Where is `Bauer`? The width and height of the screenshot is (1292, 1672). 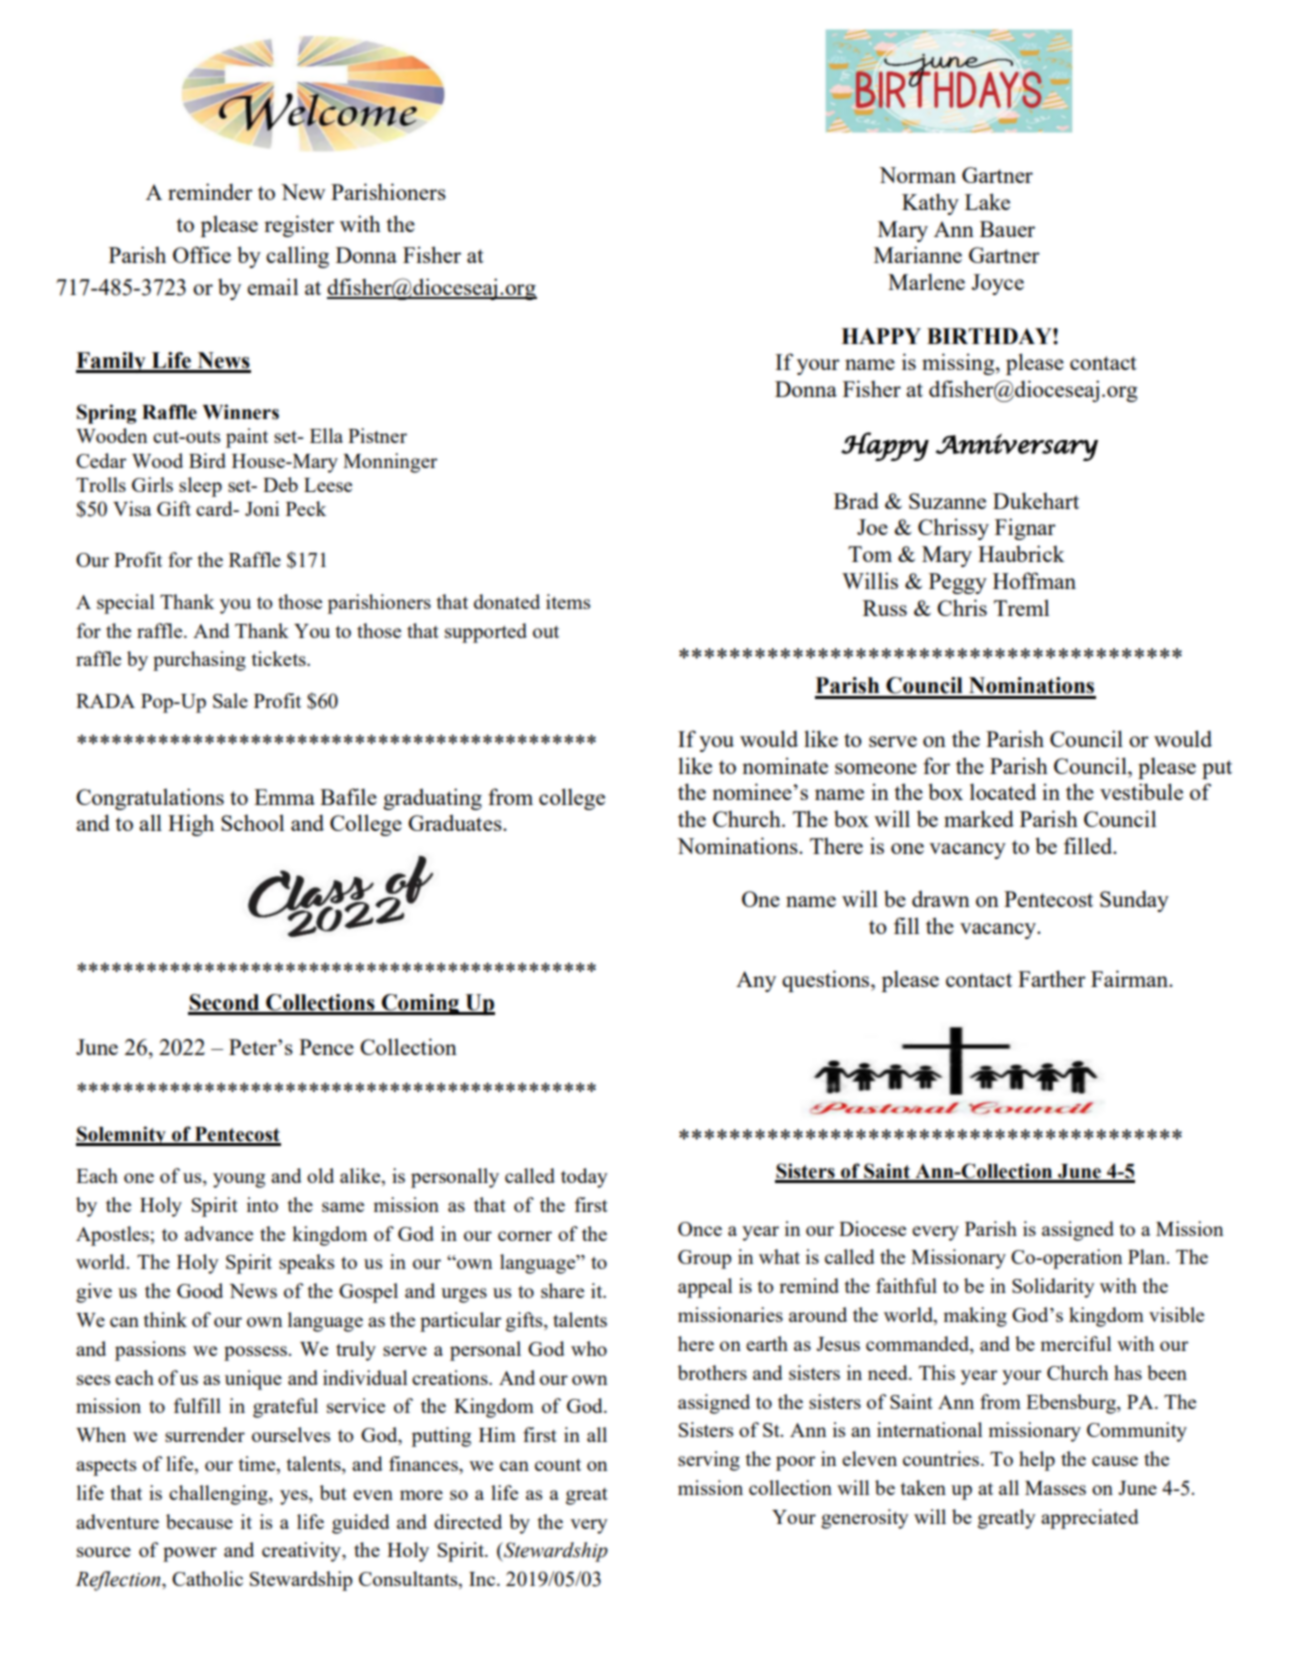
Bauer is located at coordinates (1007, 229).
